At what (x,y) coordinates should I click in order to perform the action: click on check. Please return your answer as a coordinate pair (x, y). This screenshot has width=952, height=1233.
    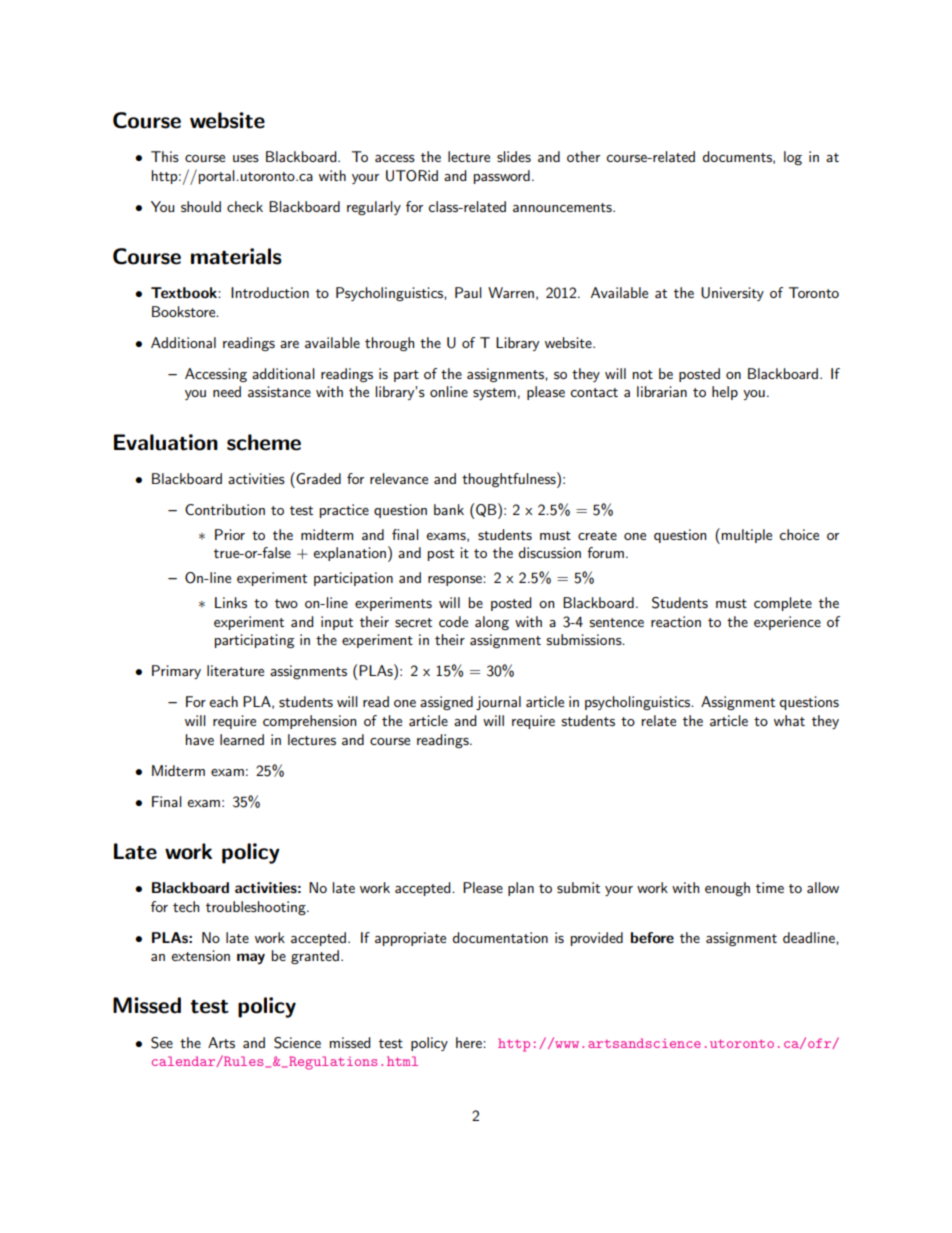
    Looking at the image, I should click on (245, 206).
